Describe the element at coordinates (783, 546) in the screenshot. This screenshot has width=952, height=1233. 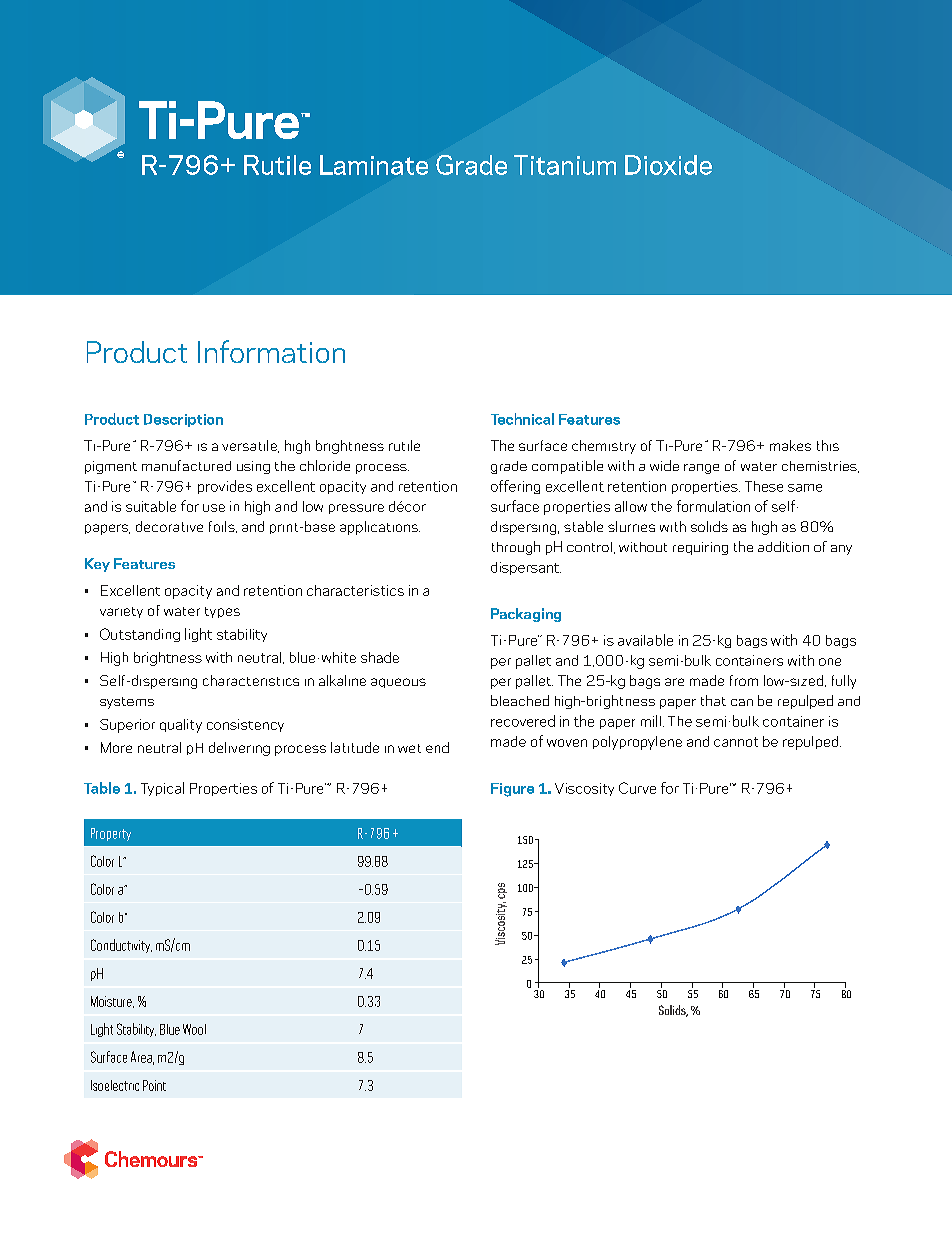
I see `addition` at that location.
